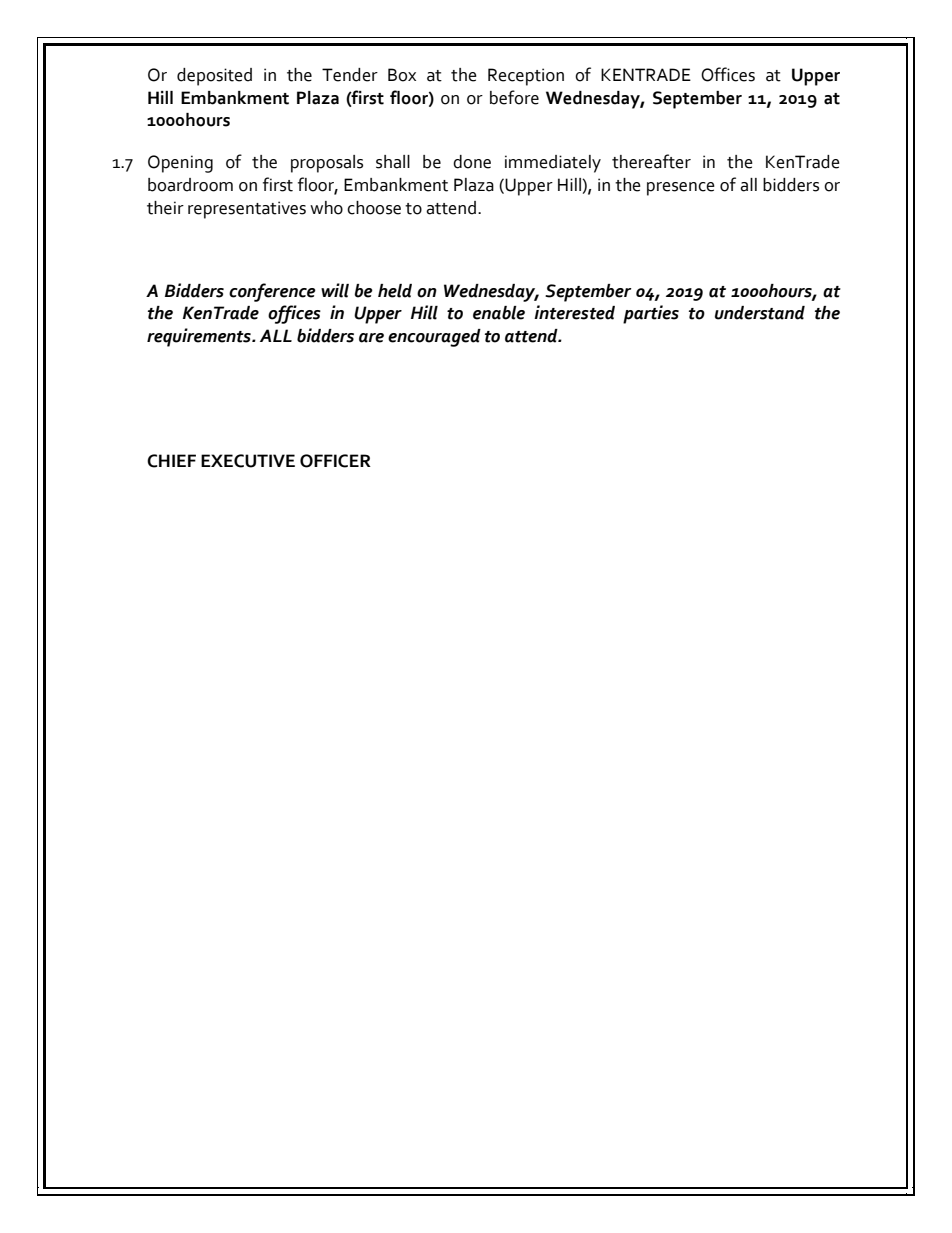 Image resolution: width=952 pixels, height=1233 pixels. I want to click on conference, so click(272, 292).
